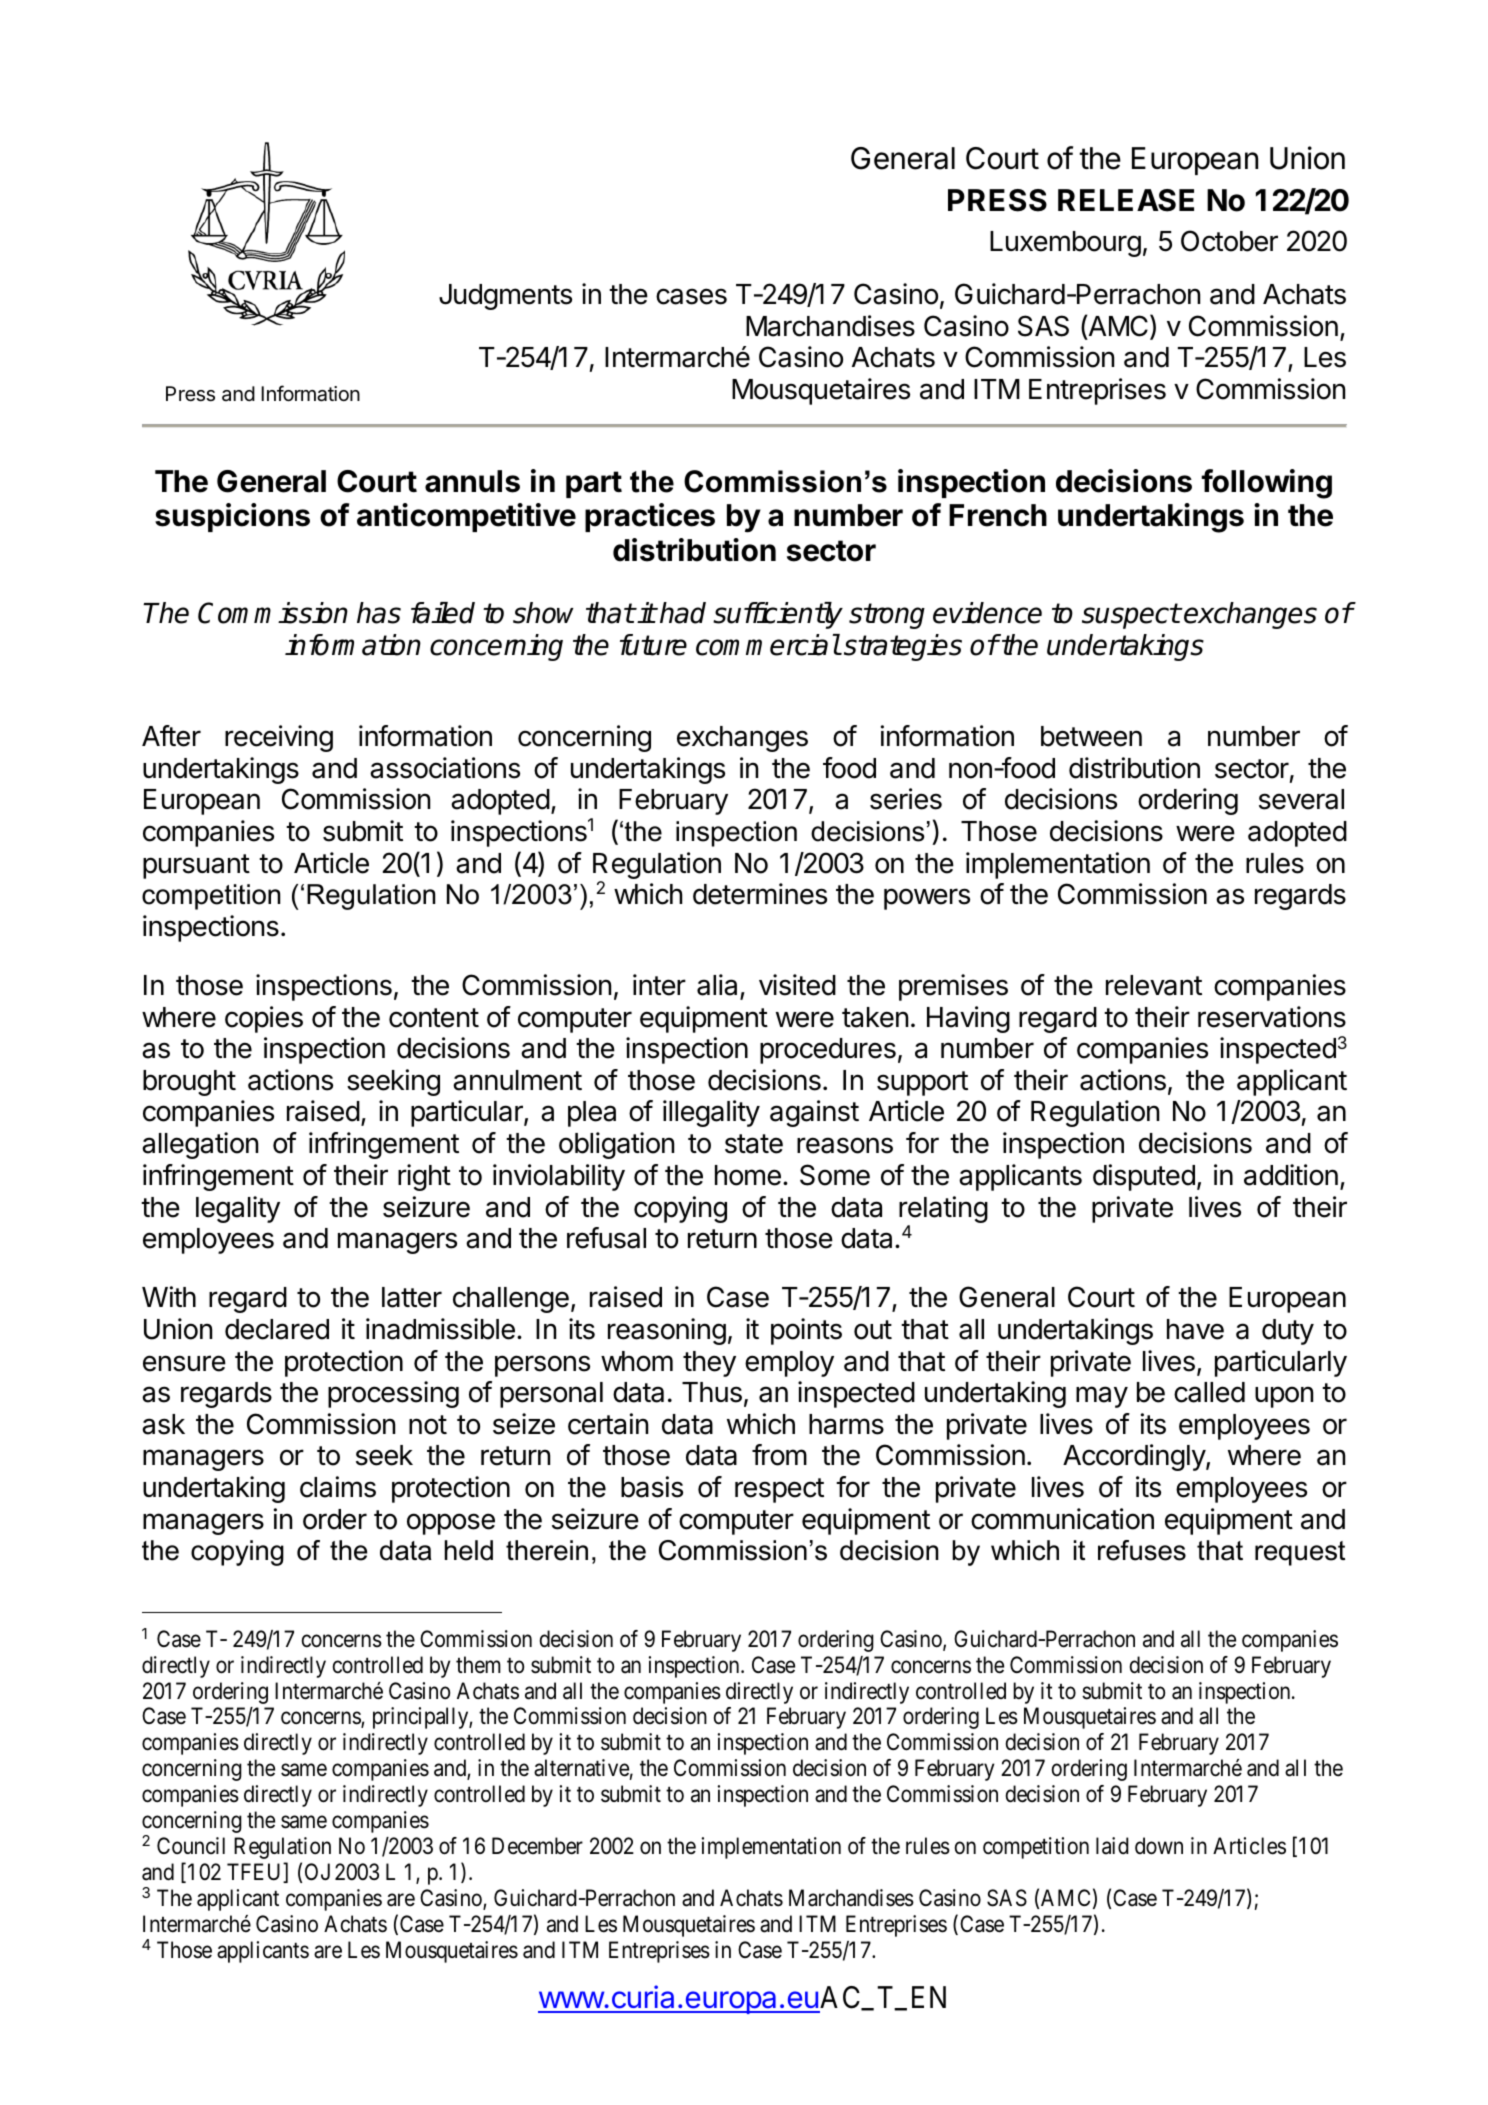 The image size is (1488, 2105). What do you see at coordinates (277, 1329) in the image?
I see `declared` at bounding box center [277, 1329].
